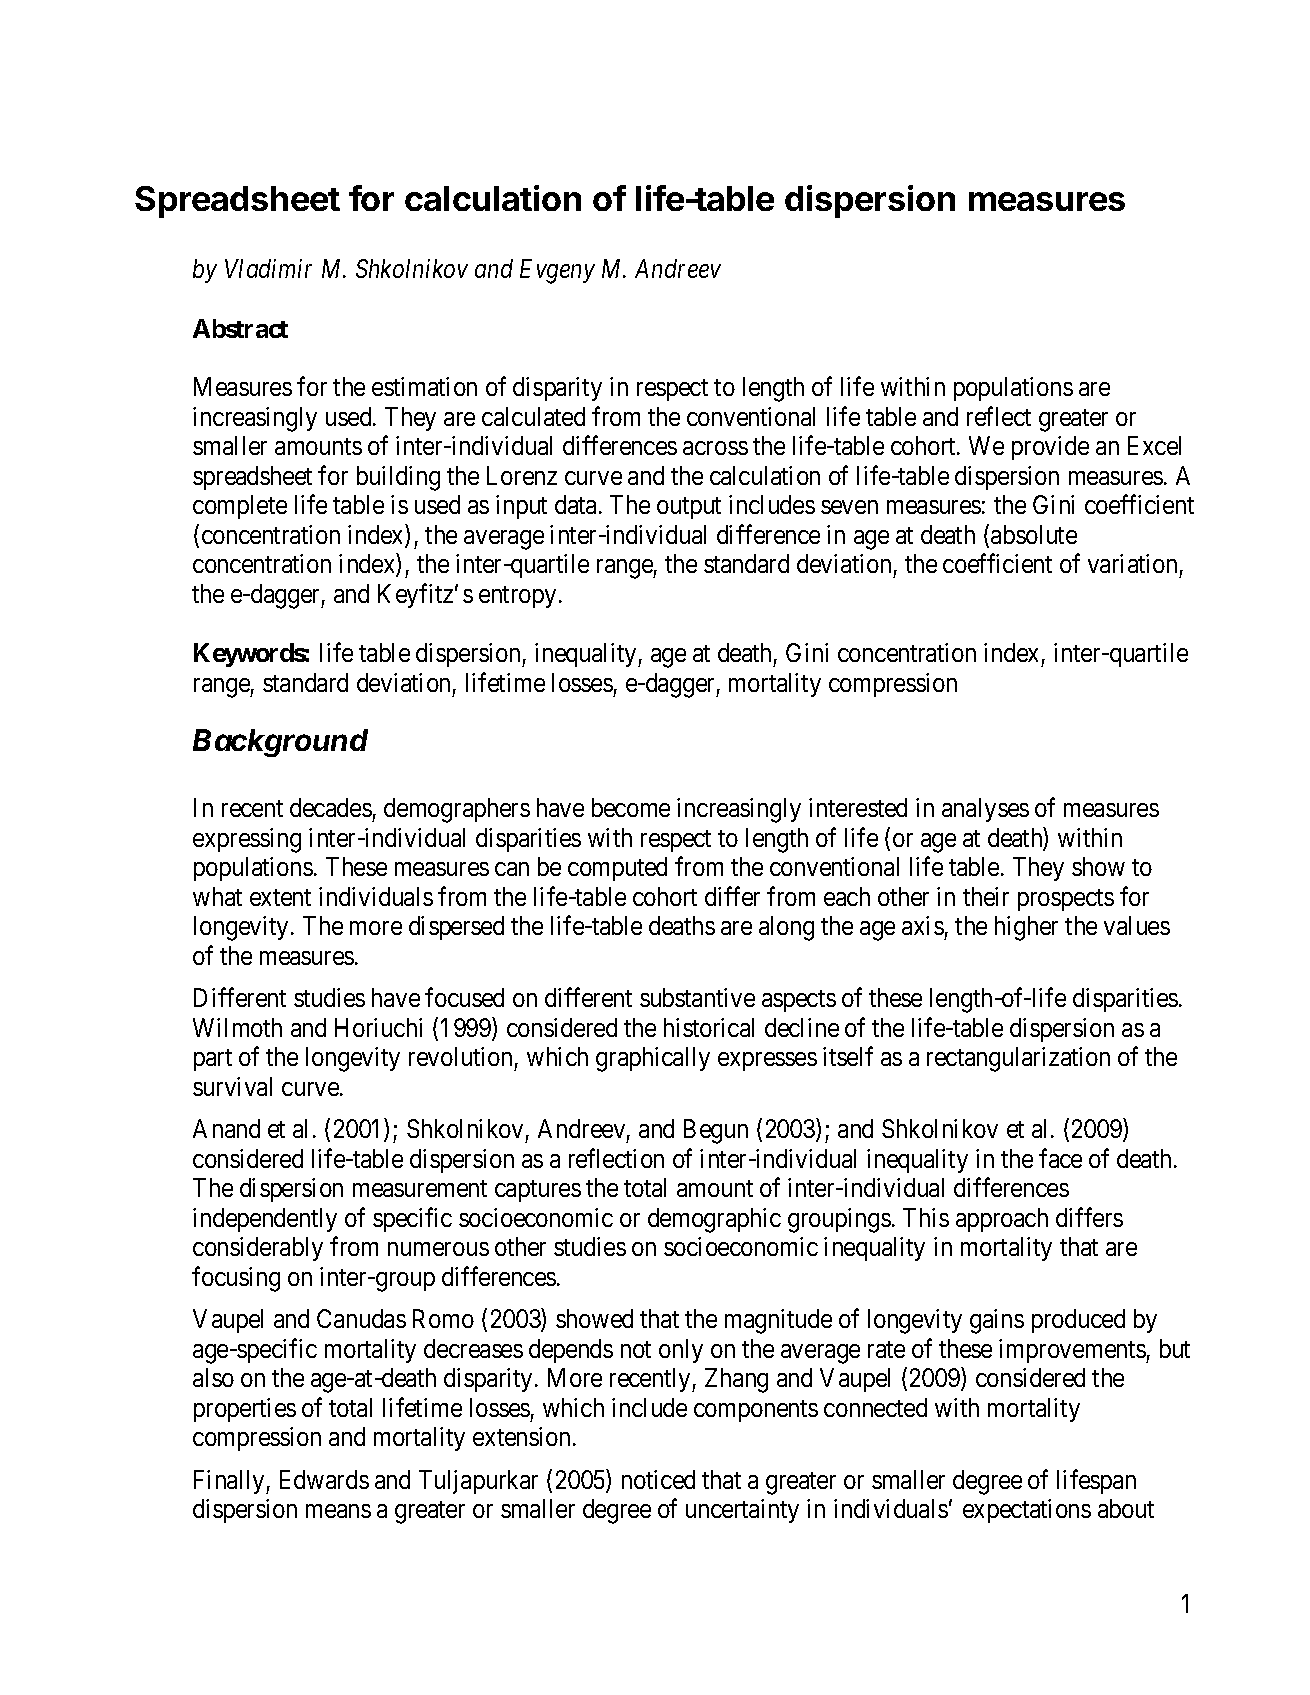 The image size is (1310, 1695). What do you see at coordinates (1066, 900) in the image?
I see `prospects` at bounding box center [1066, 900].
